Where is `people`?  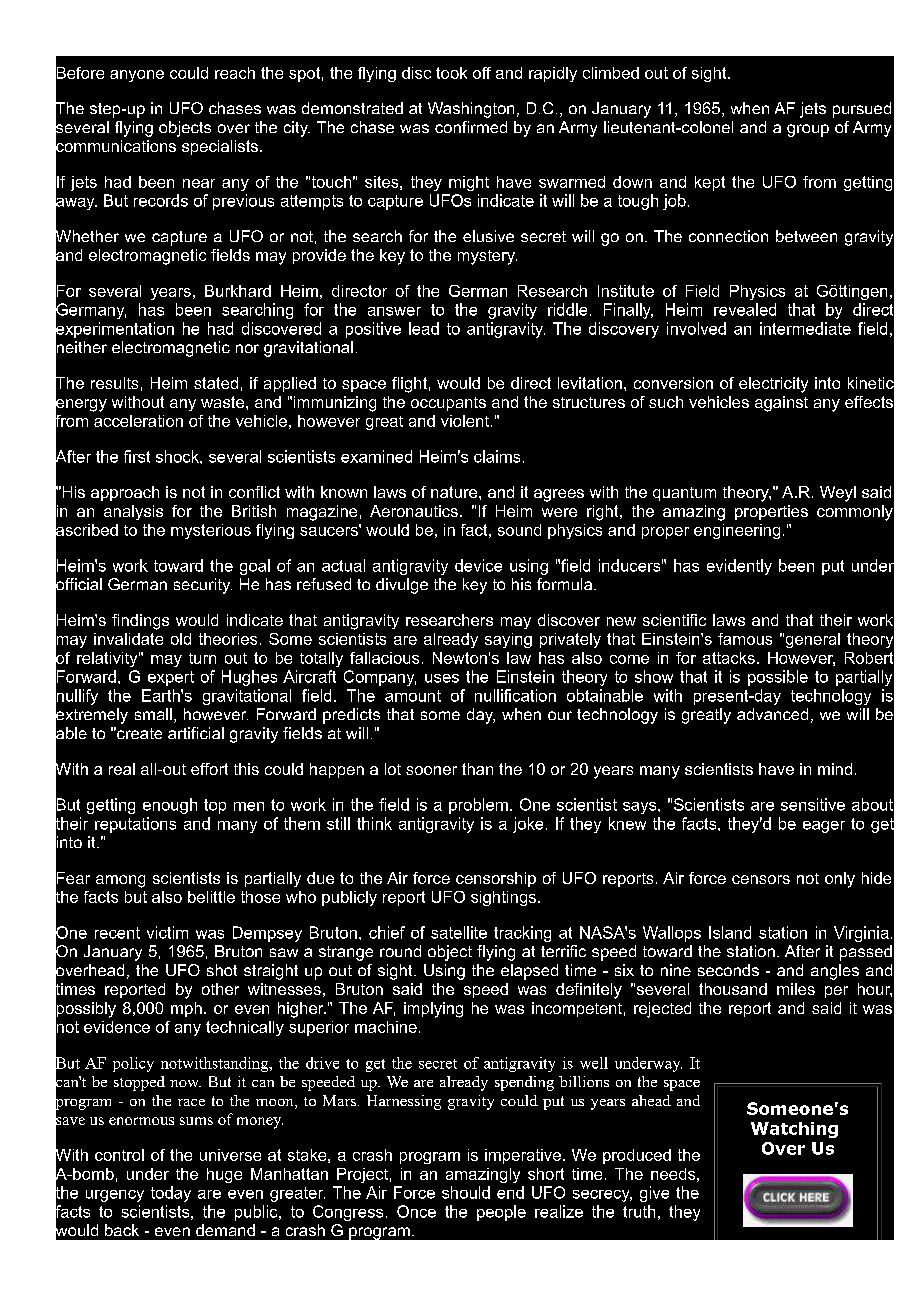
people is located at coordinates (501, 1213).
